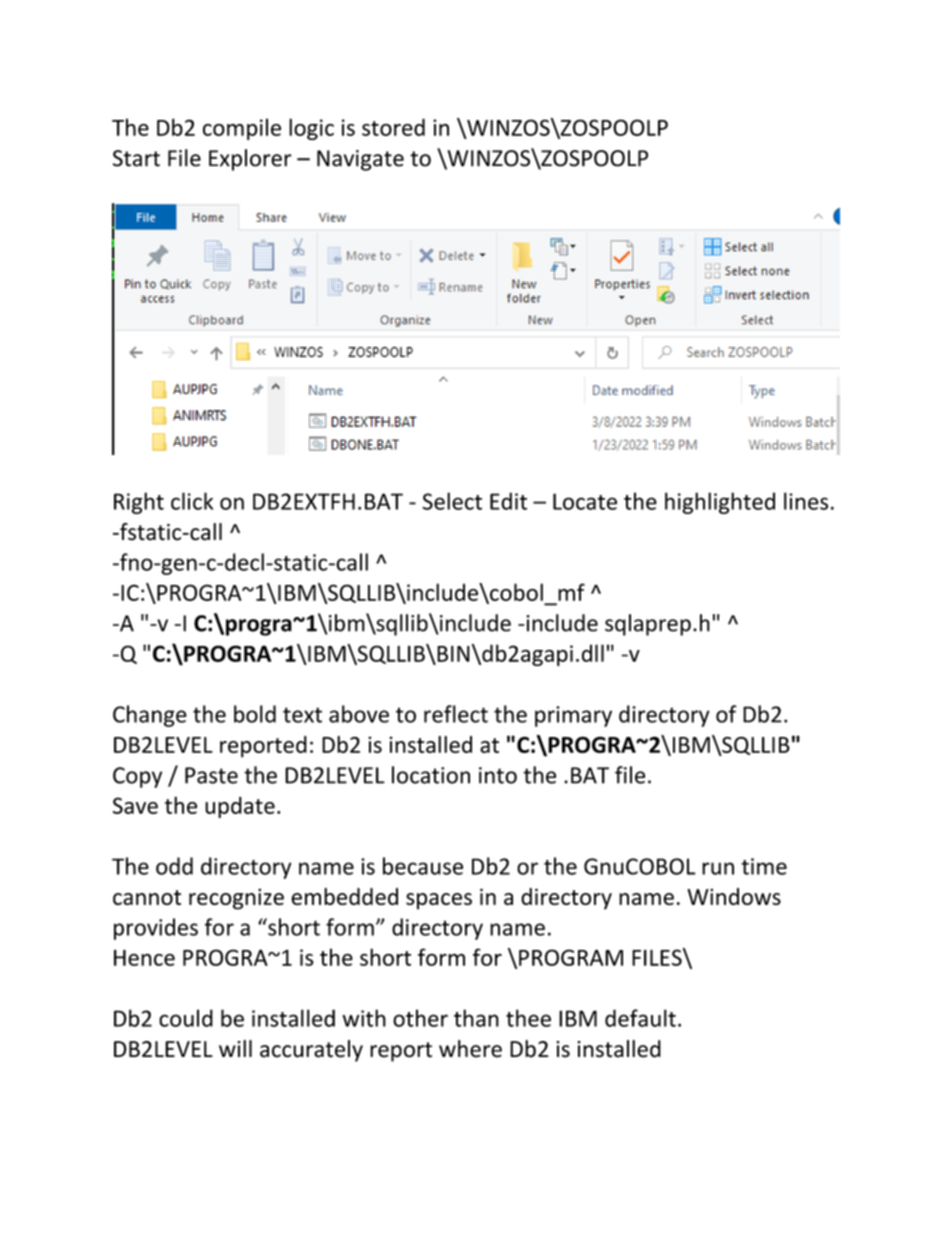 The image size is (952, 1233). I want to click on highlighted, so click(720, 503).
